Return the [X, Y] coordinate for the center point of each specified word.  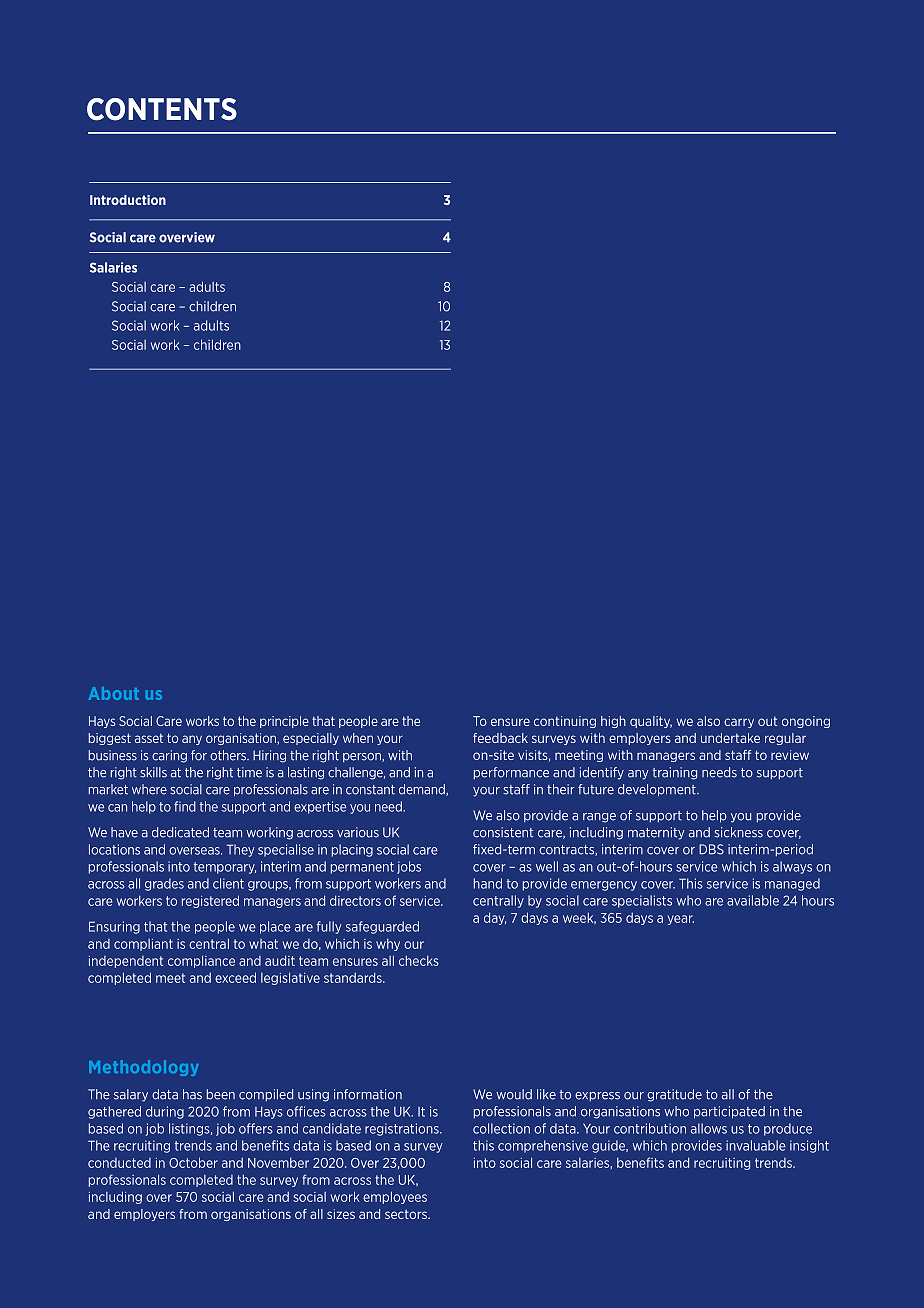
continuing [565, 722]
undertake [730, 738]
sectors [407, 1214]
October [193, 1162]
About [114, 693]
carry [739, 723]
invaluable [756, 1145]
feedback [500, 738]
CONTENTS [162, 109]
